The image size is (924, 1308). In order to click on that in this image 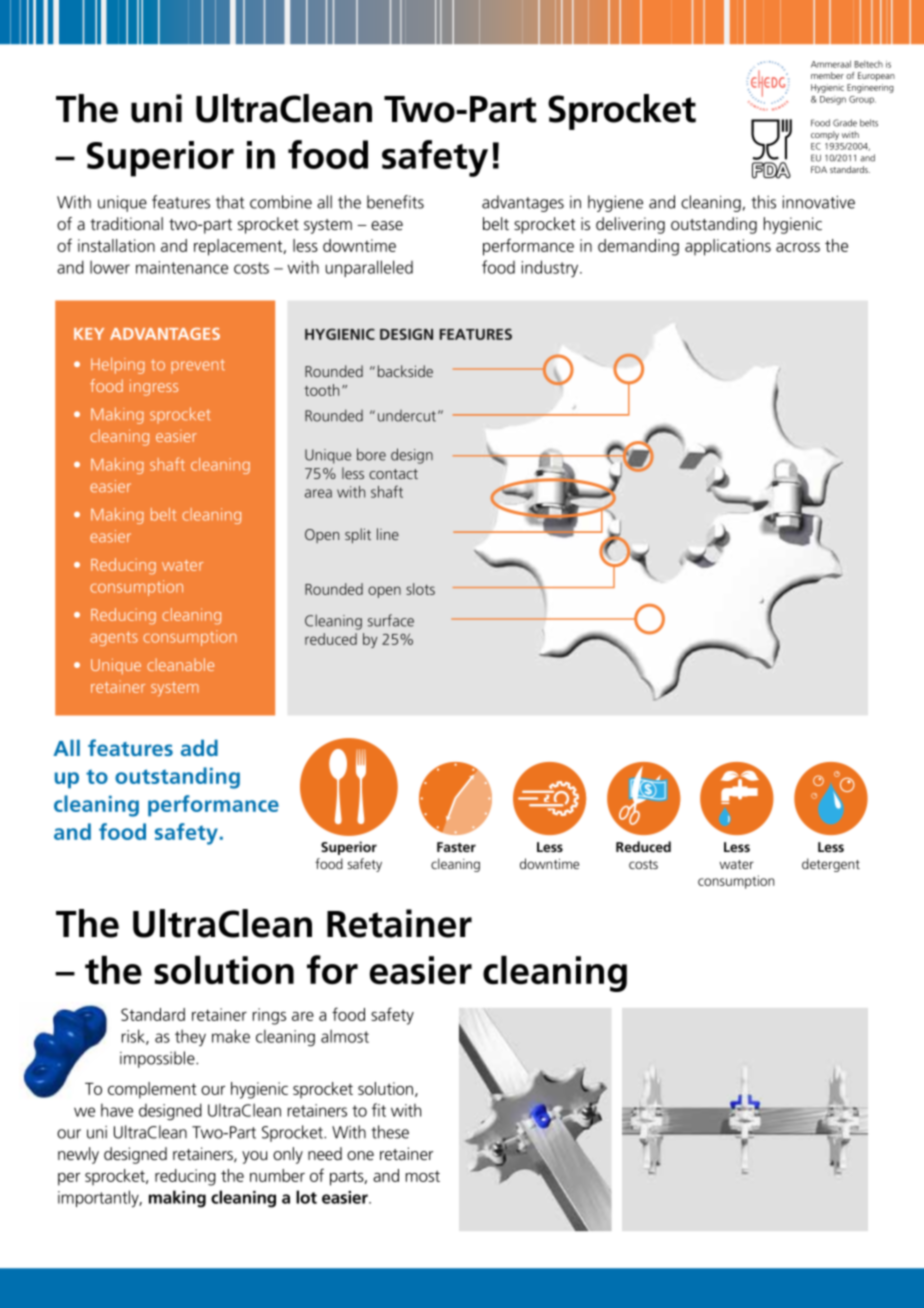, I will do `click(230, 202)`.
